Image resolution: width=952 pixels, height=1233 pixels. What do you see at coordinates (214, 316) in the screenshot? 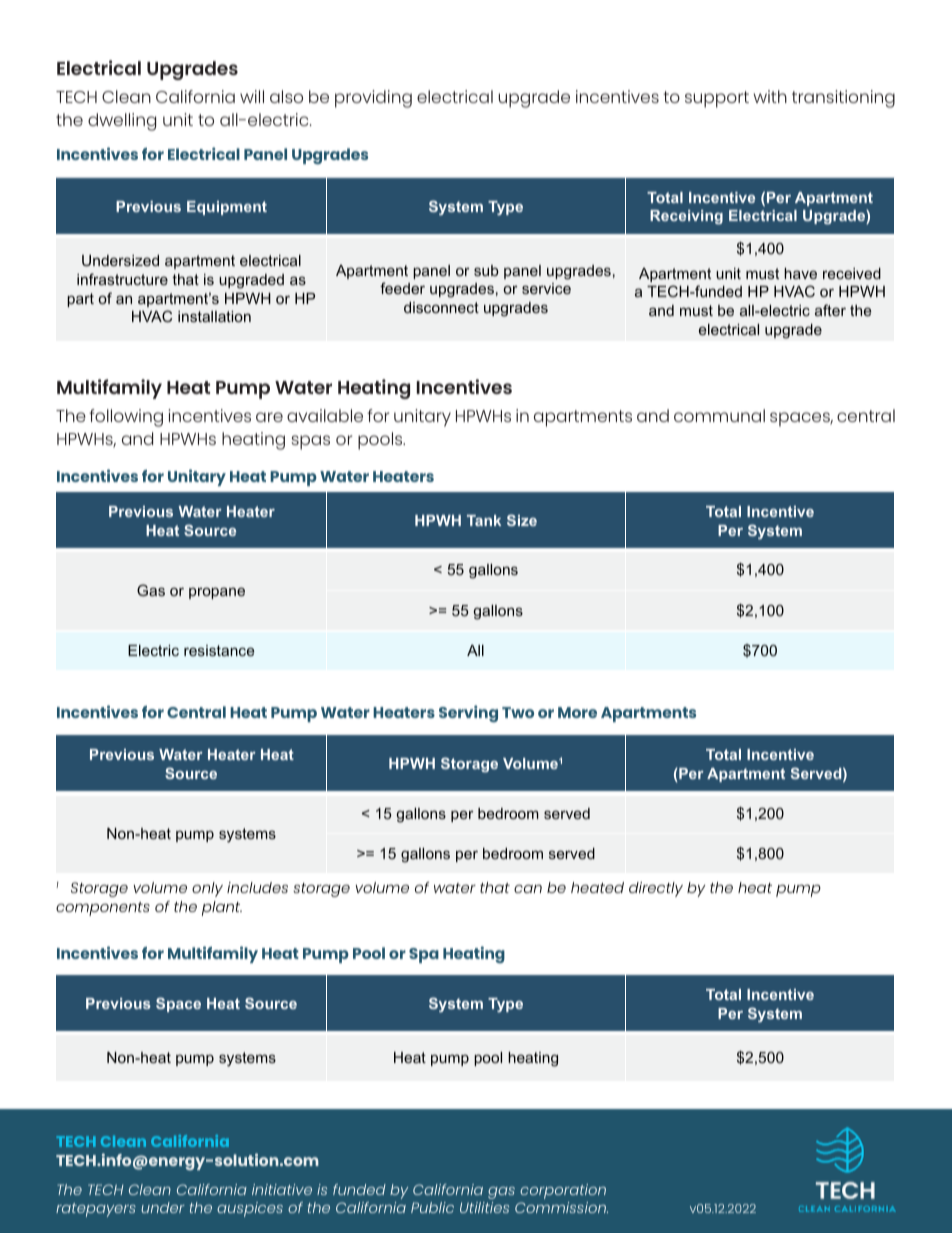
I see `installation` at bounding box center [214, 316].
